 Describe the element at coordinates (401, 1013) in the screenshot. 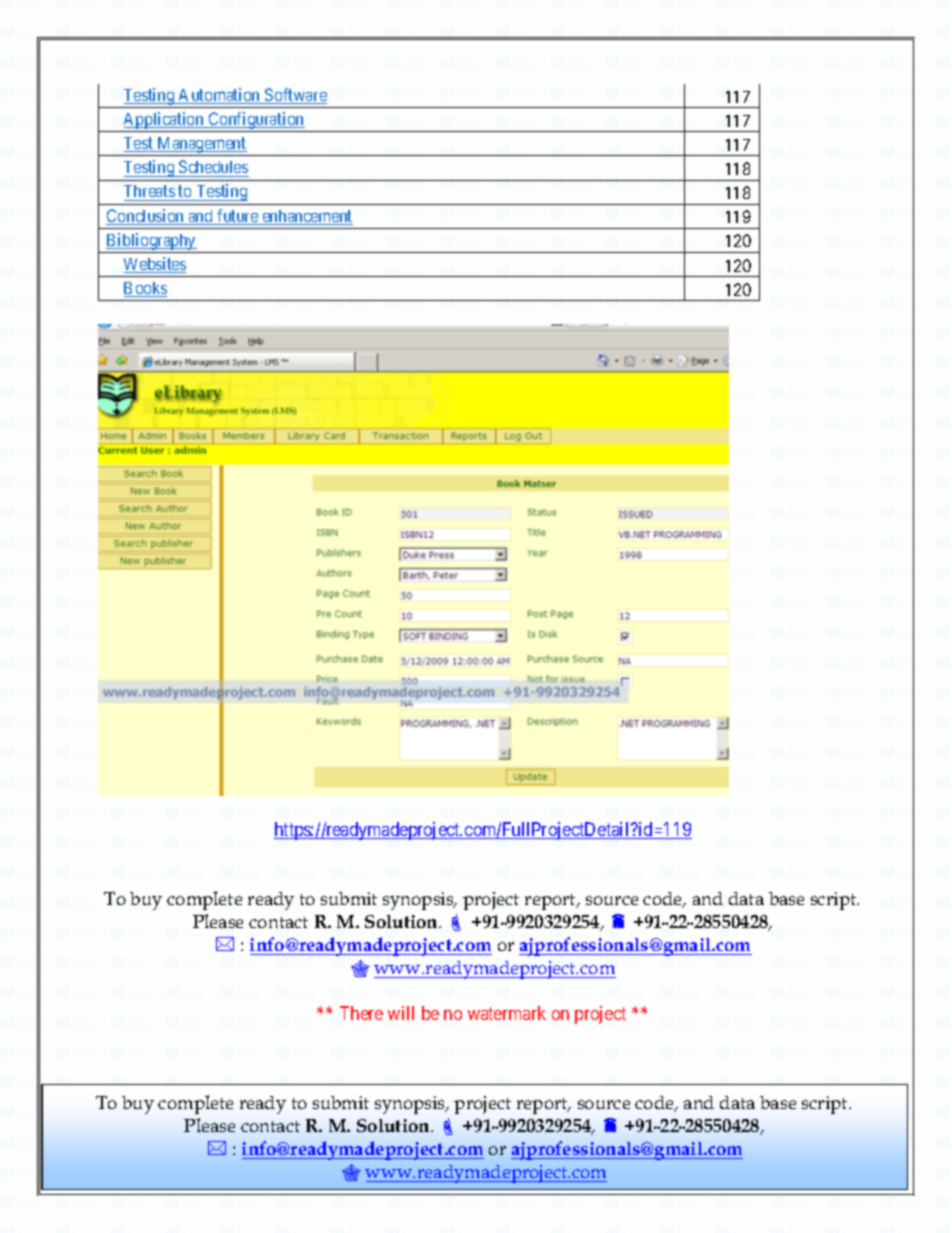

I see `will` at that location.
